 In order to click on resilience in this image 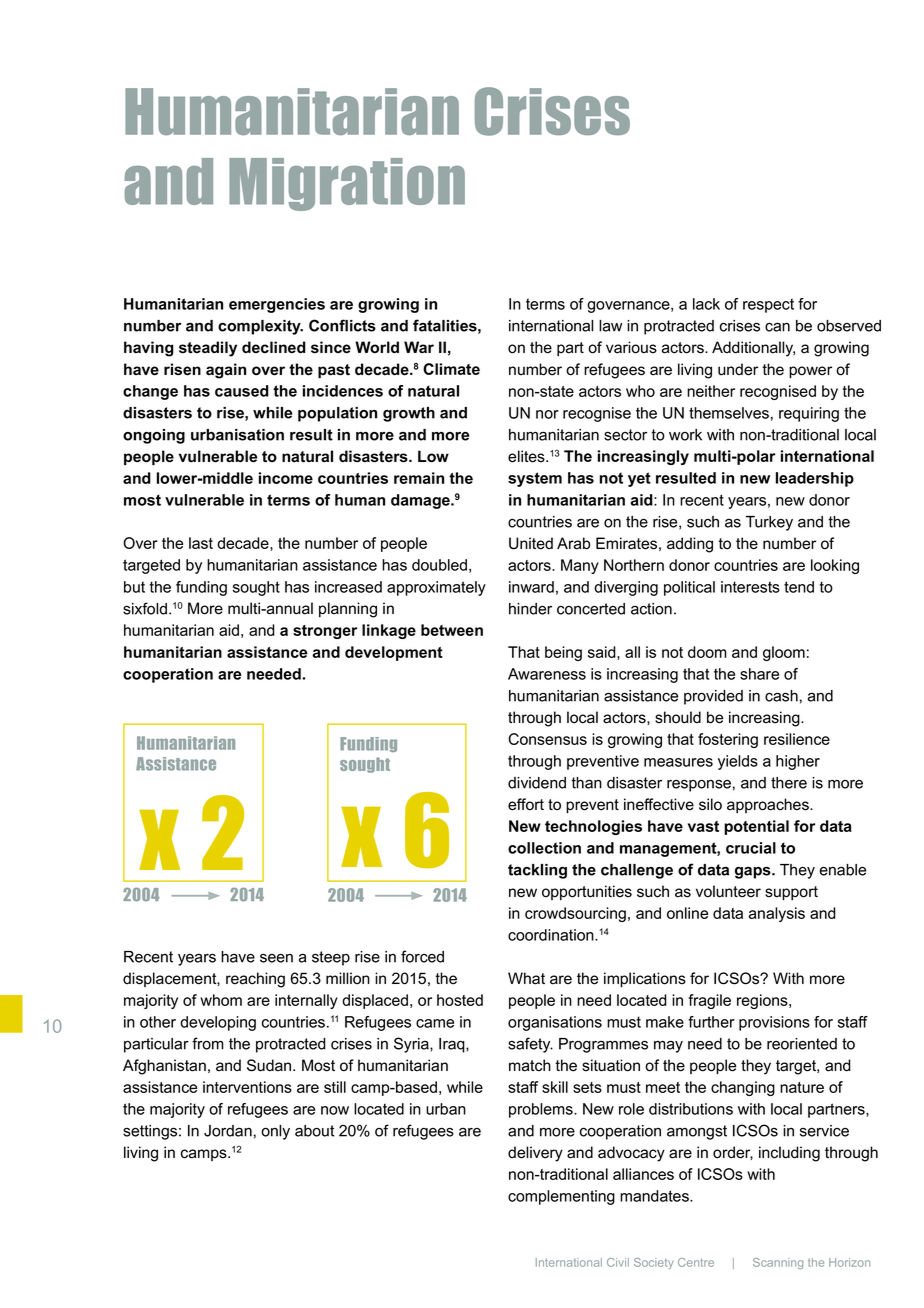, I will do `click(797, 739)`.
